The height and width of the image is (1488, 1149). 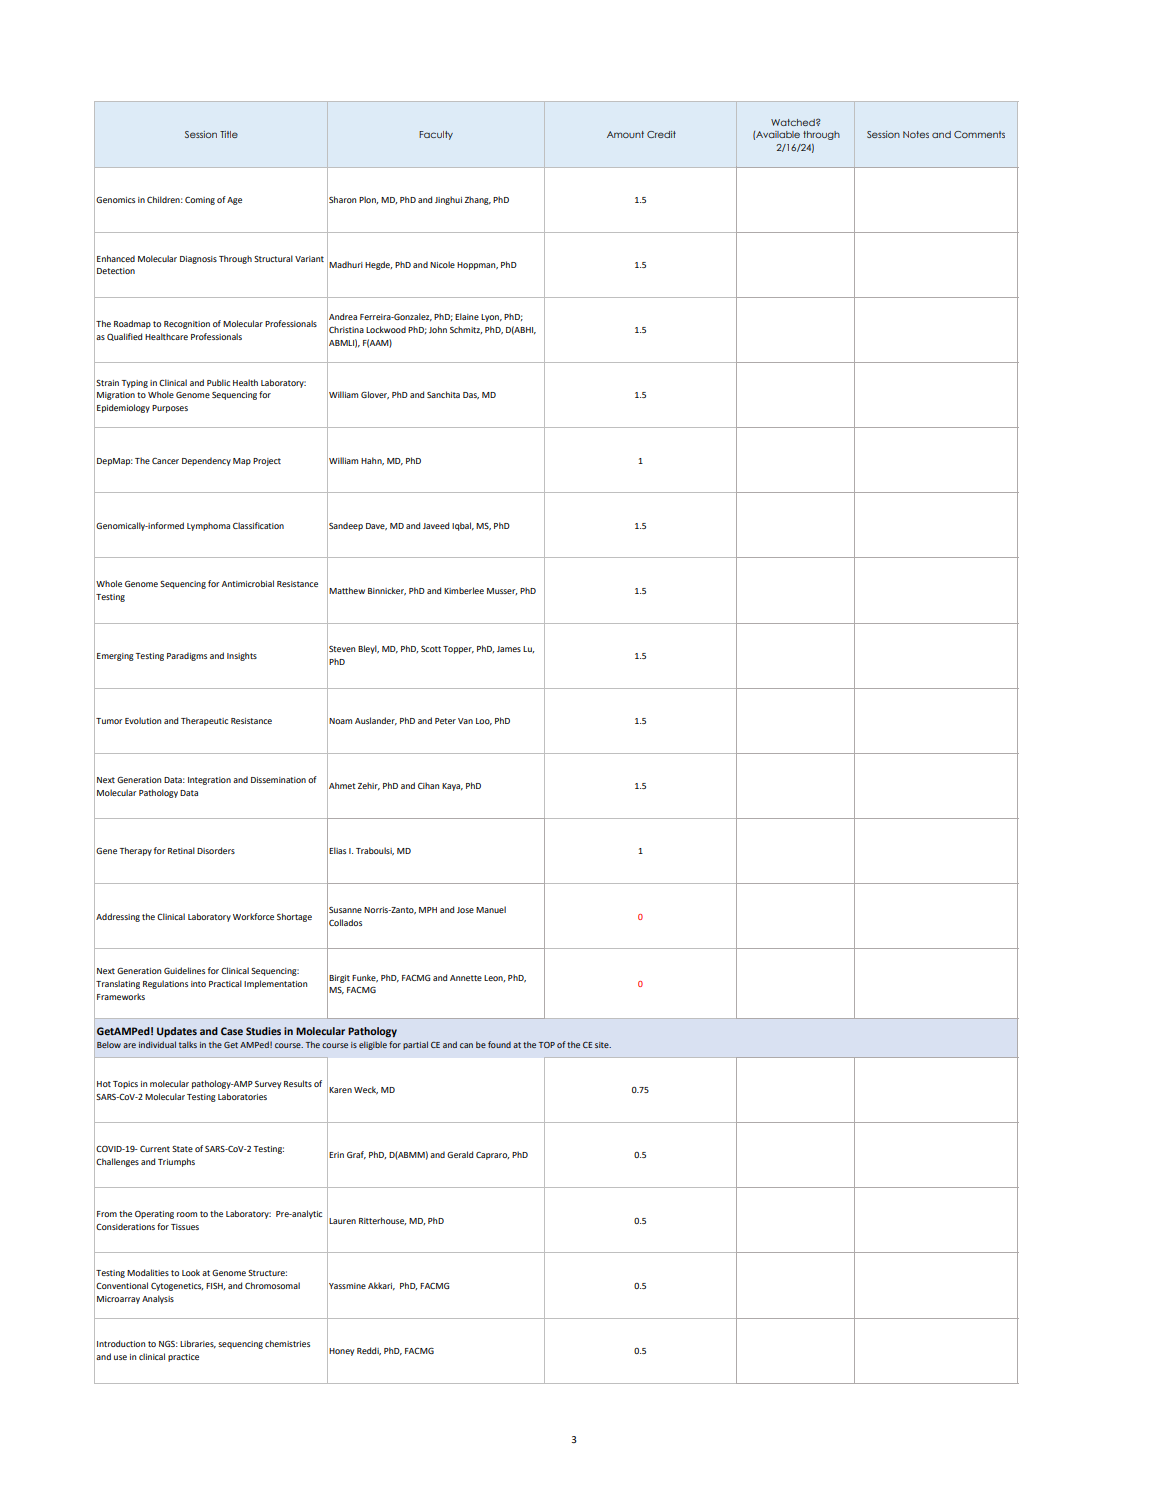 What do you see at coordinates (460, 1154) in the image?
I see `Gerald` at bounding box center [460, 1154].
